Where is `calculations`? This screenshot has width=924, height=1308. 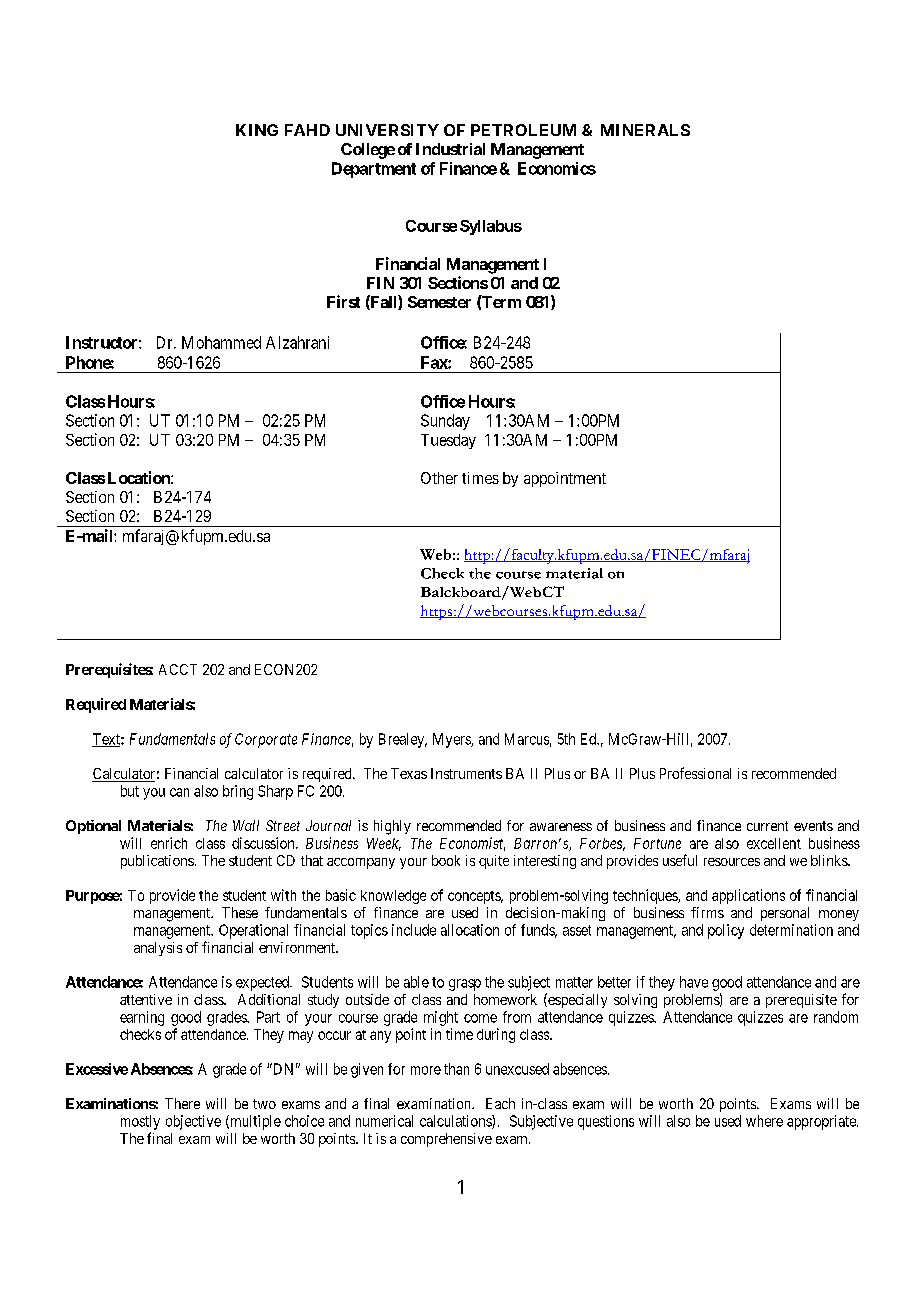 calculations is located at coordinates (456, 1122).
